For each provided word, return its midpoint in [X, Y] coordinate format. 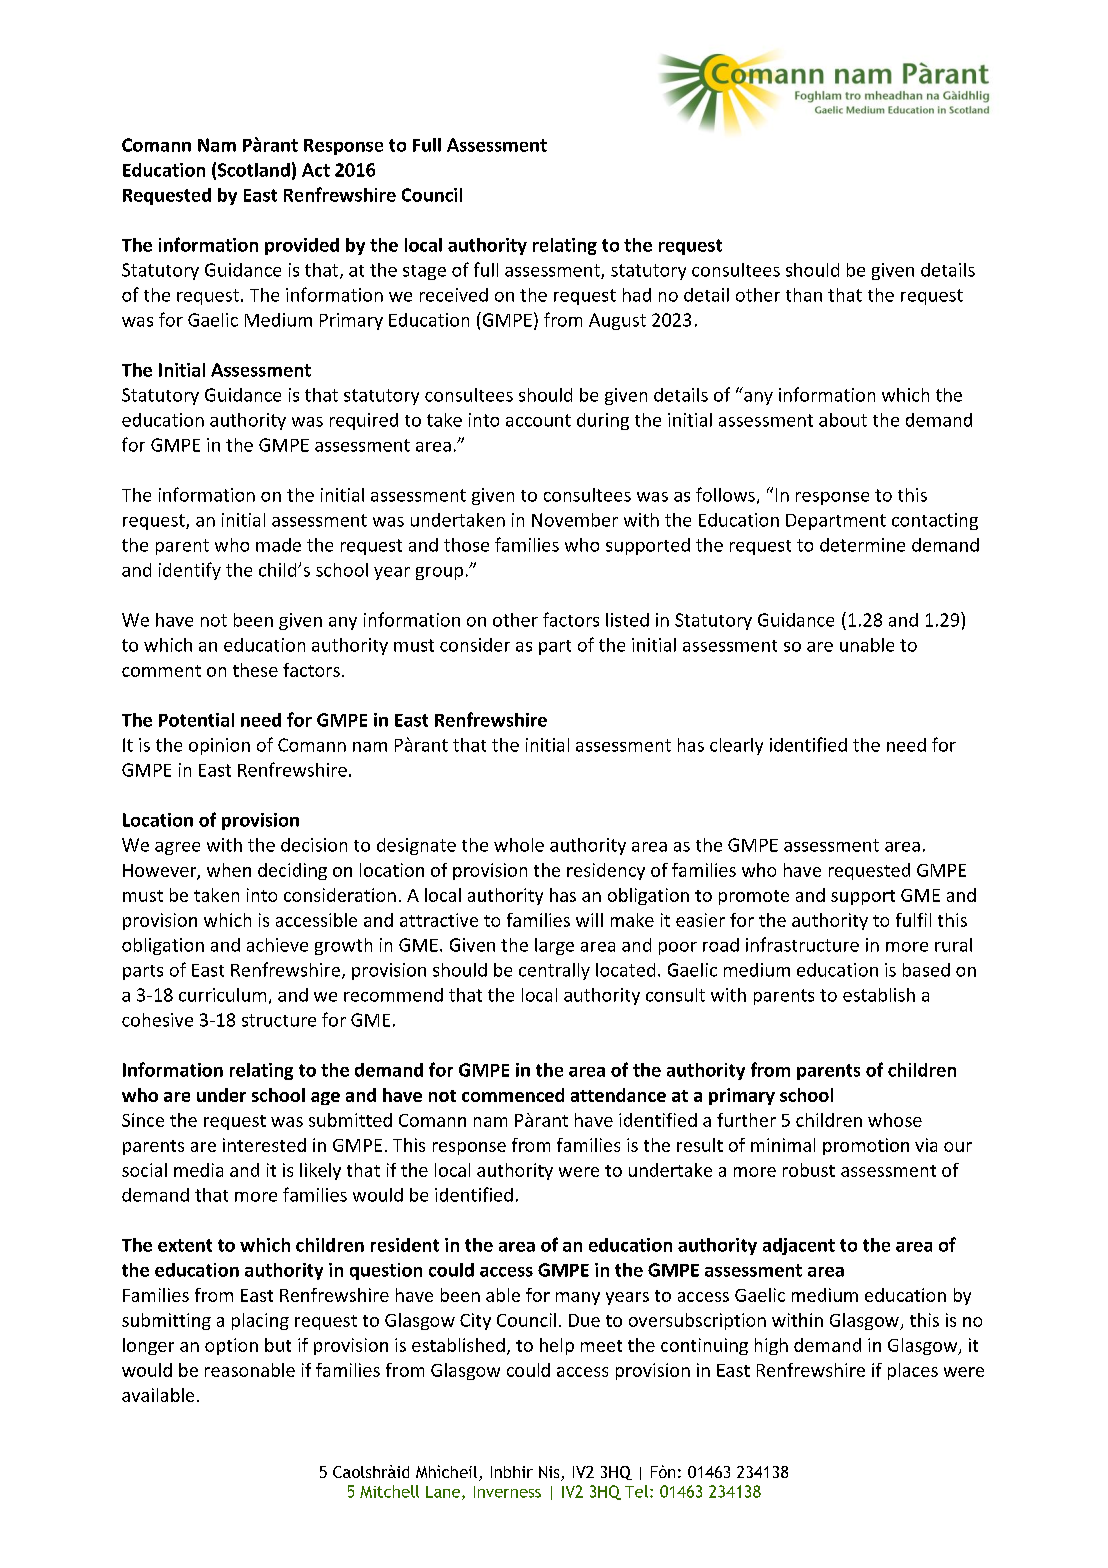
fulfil [913, 920]
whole [519, 845]
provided [302, 246]
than [804, 295]
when [229, 870]
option [231, 1346]
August [617, 321]
